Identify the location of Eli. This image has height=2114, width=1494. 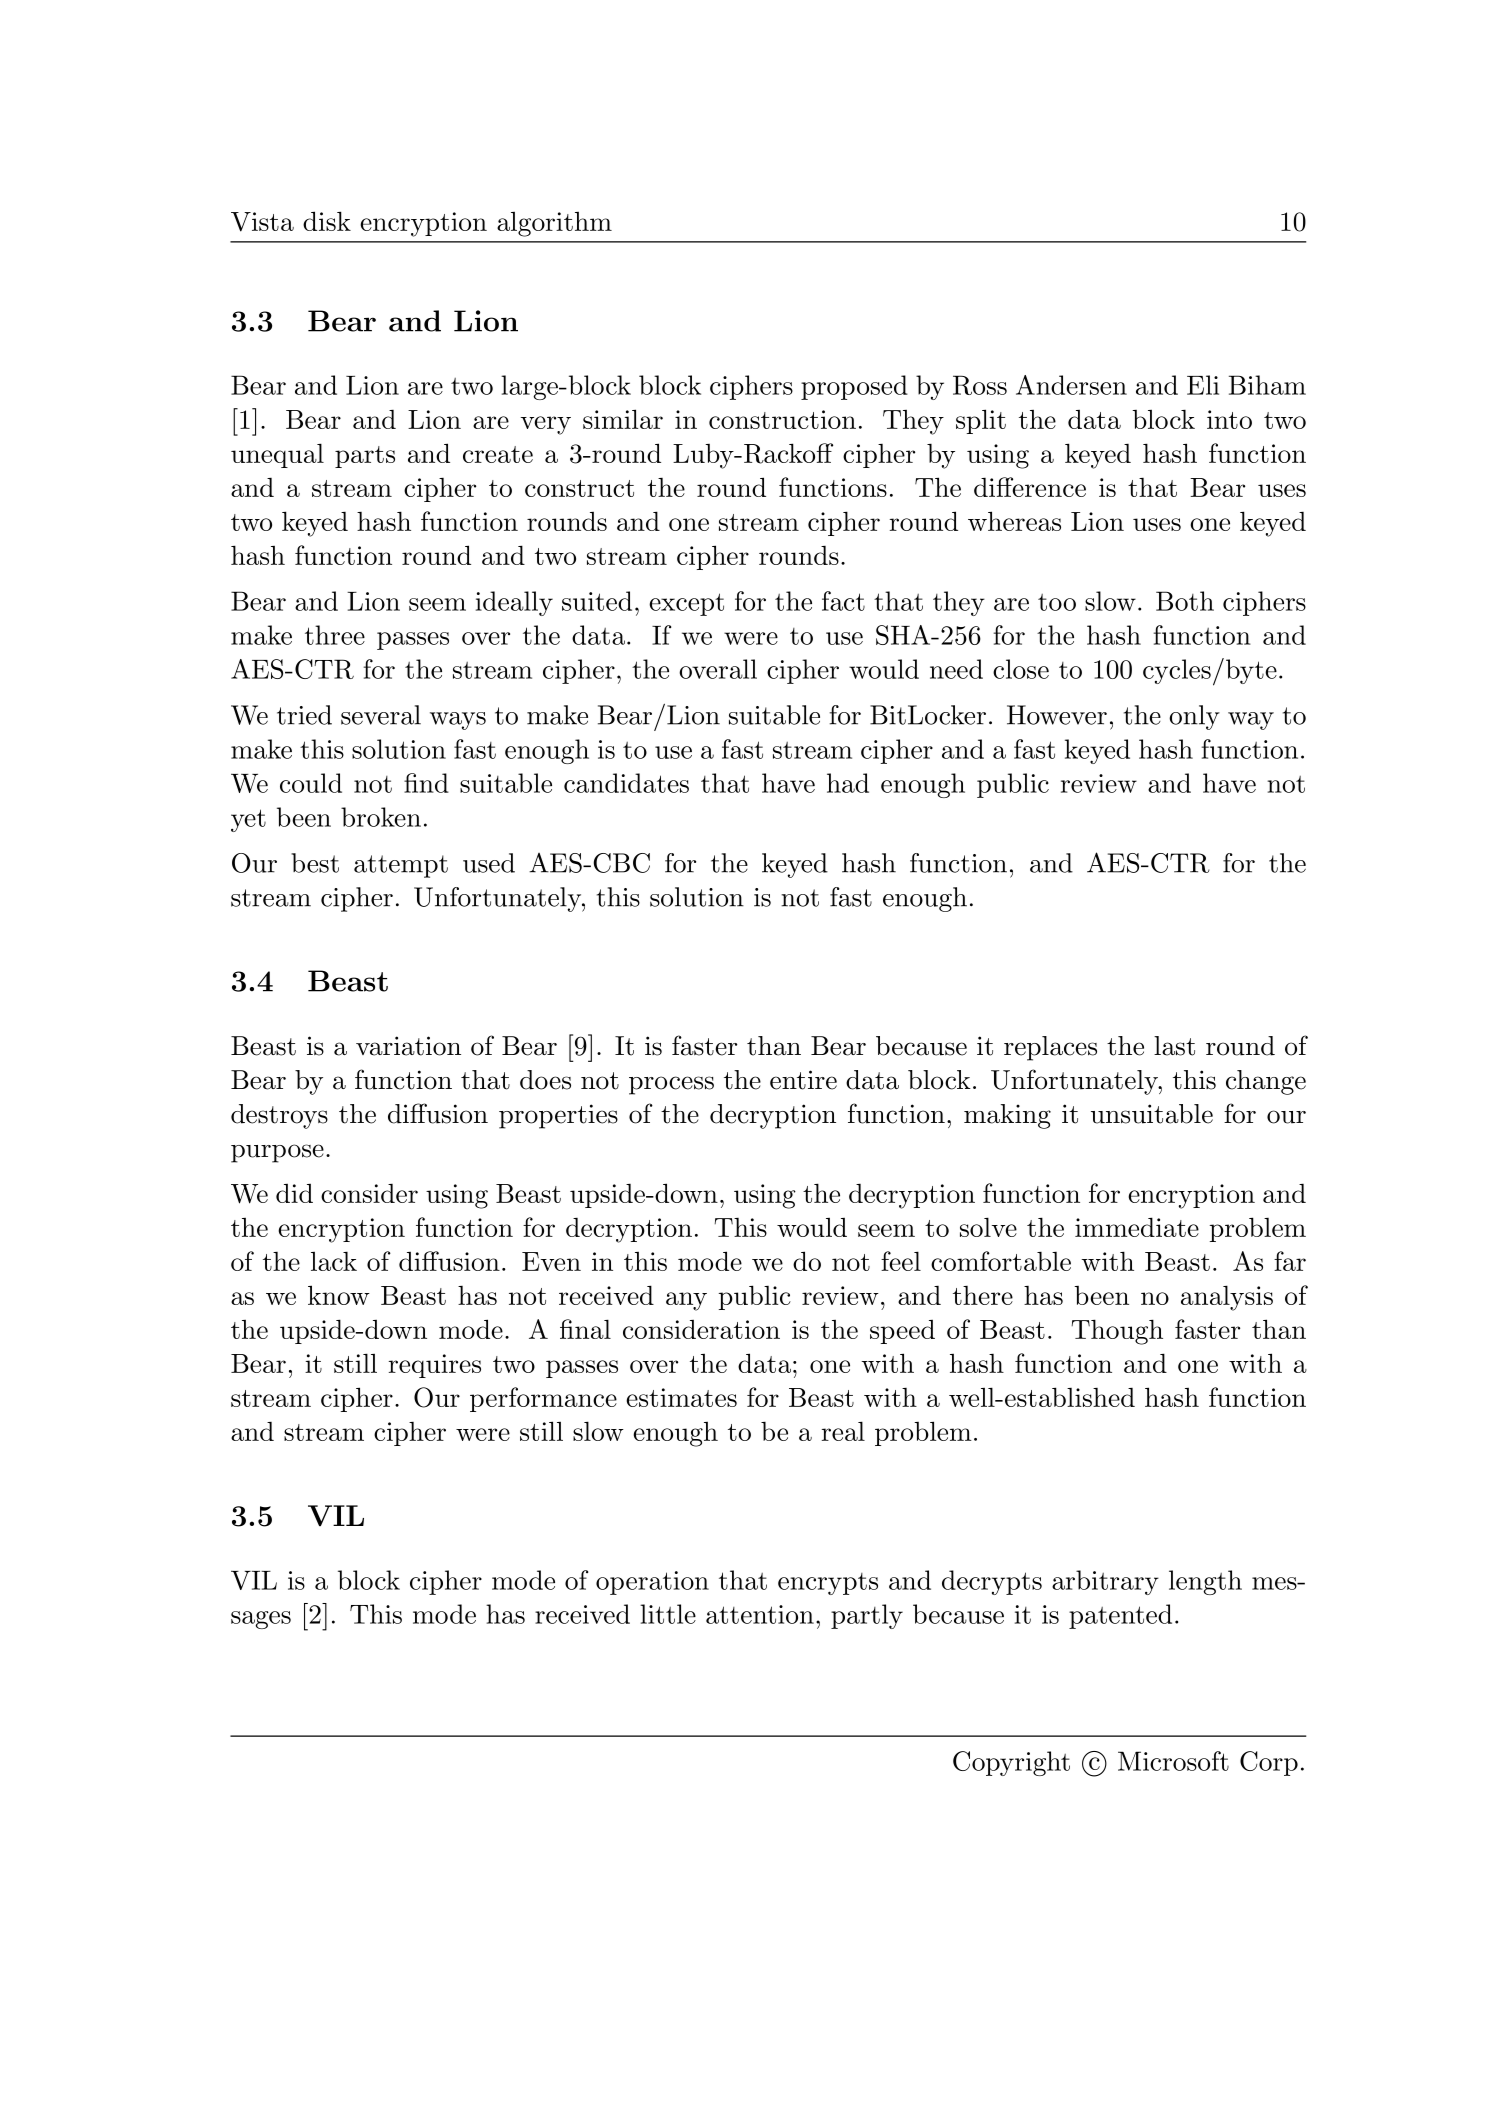
(1203, 385).
